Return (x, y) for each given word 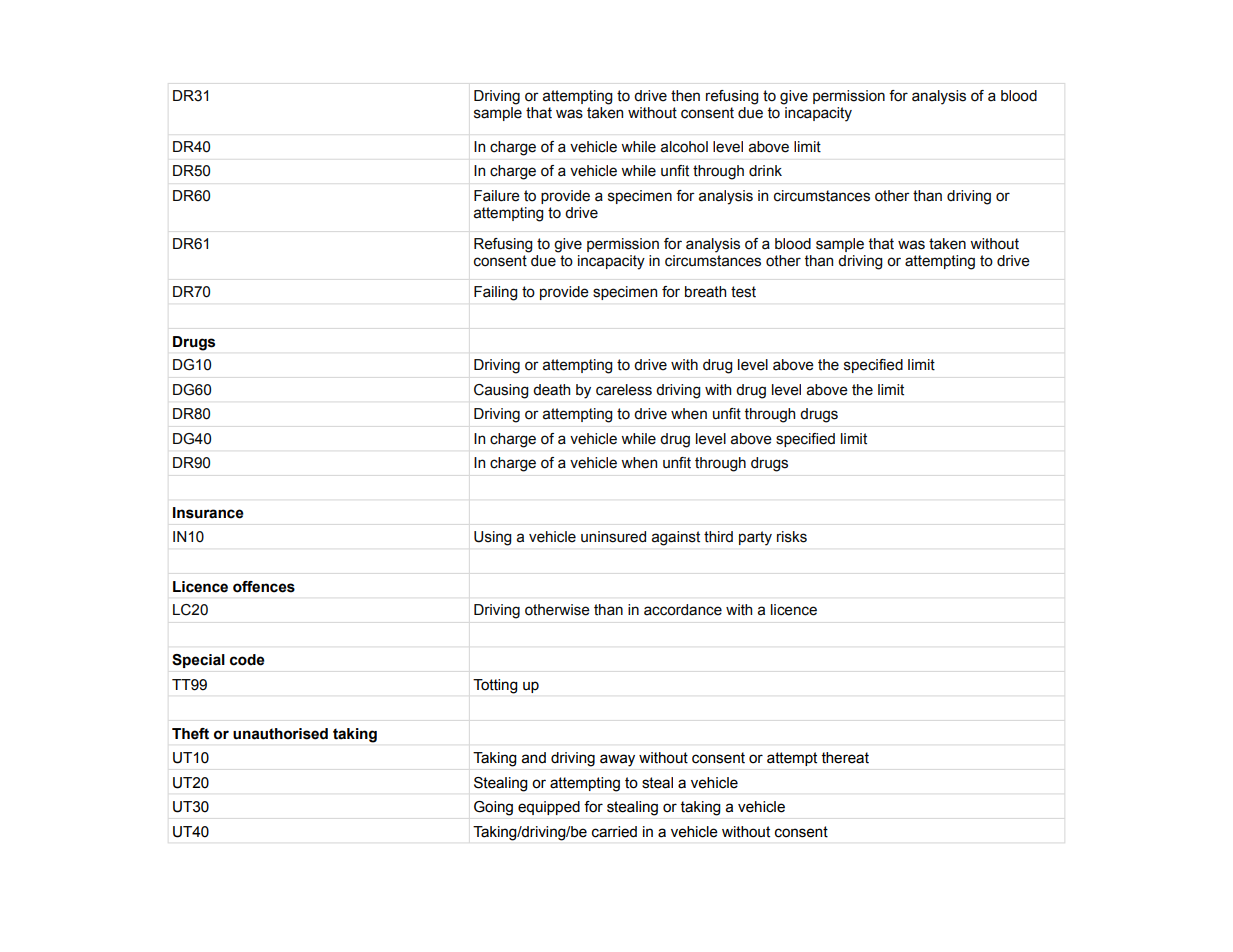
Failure (497, 196)
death (551, 390)
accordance (683, 610)
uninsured (613, 537)
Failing (496, 293)
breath (705, 292)
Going (493, 808)
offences (264, 587)
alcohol (684, 147)
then (685, 96)
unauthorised (280, 734)
